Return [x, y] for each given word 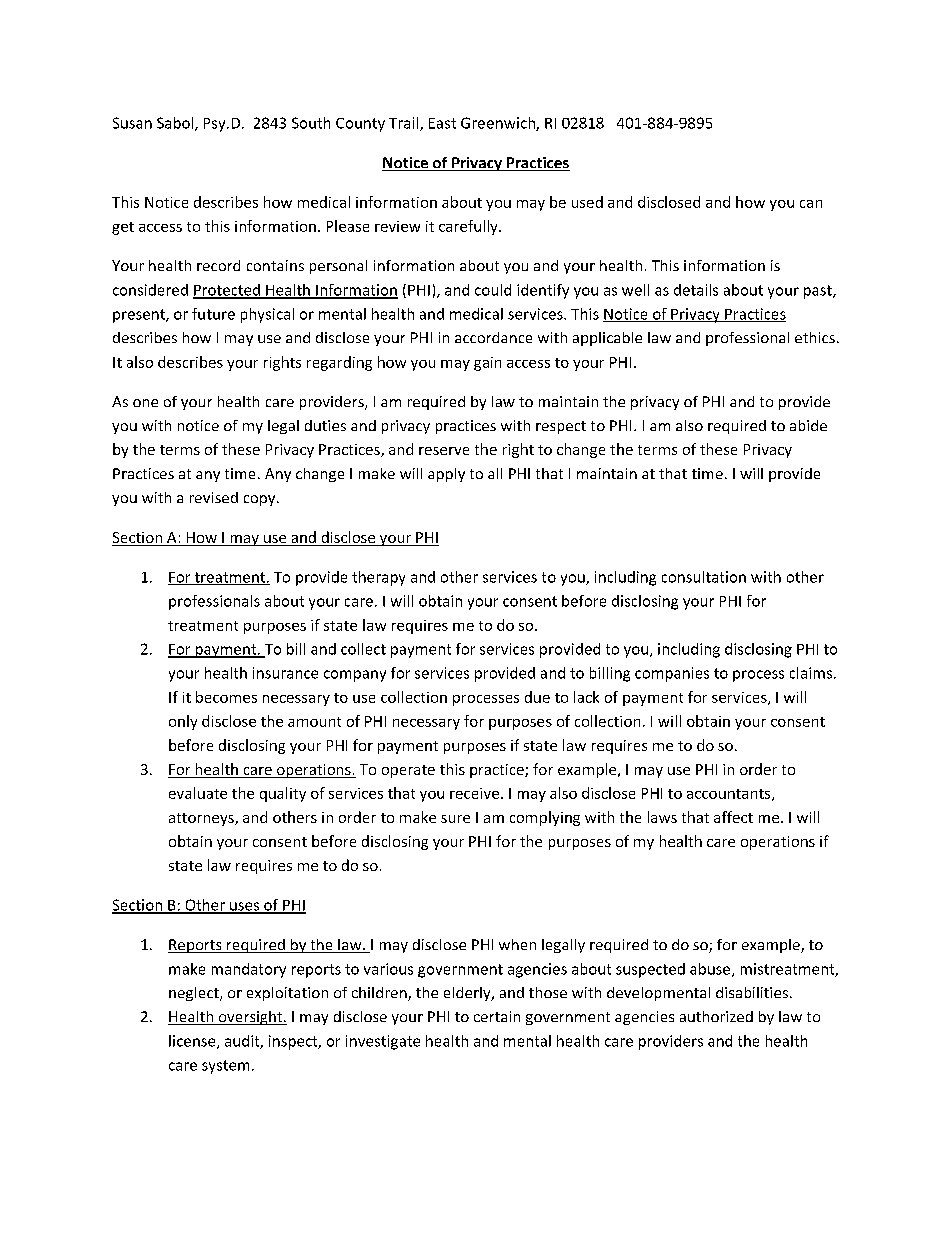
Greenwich [499, 124]
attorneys [202, 819]
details [696, 290]
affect [733, 817]
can [811, 204]
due [537, 697]
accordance [493, 337]
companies [672, 674]
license [193, 1042]
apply [446, 475]
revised [214, 497]
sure [455, 819]
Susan [132, 123]
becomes [226, 697]
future [213, 314]
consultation [704, 577]
